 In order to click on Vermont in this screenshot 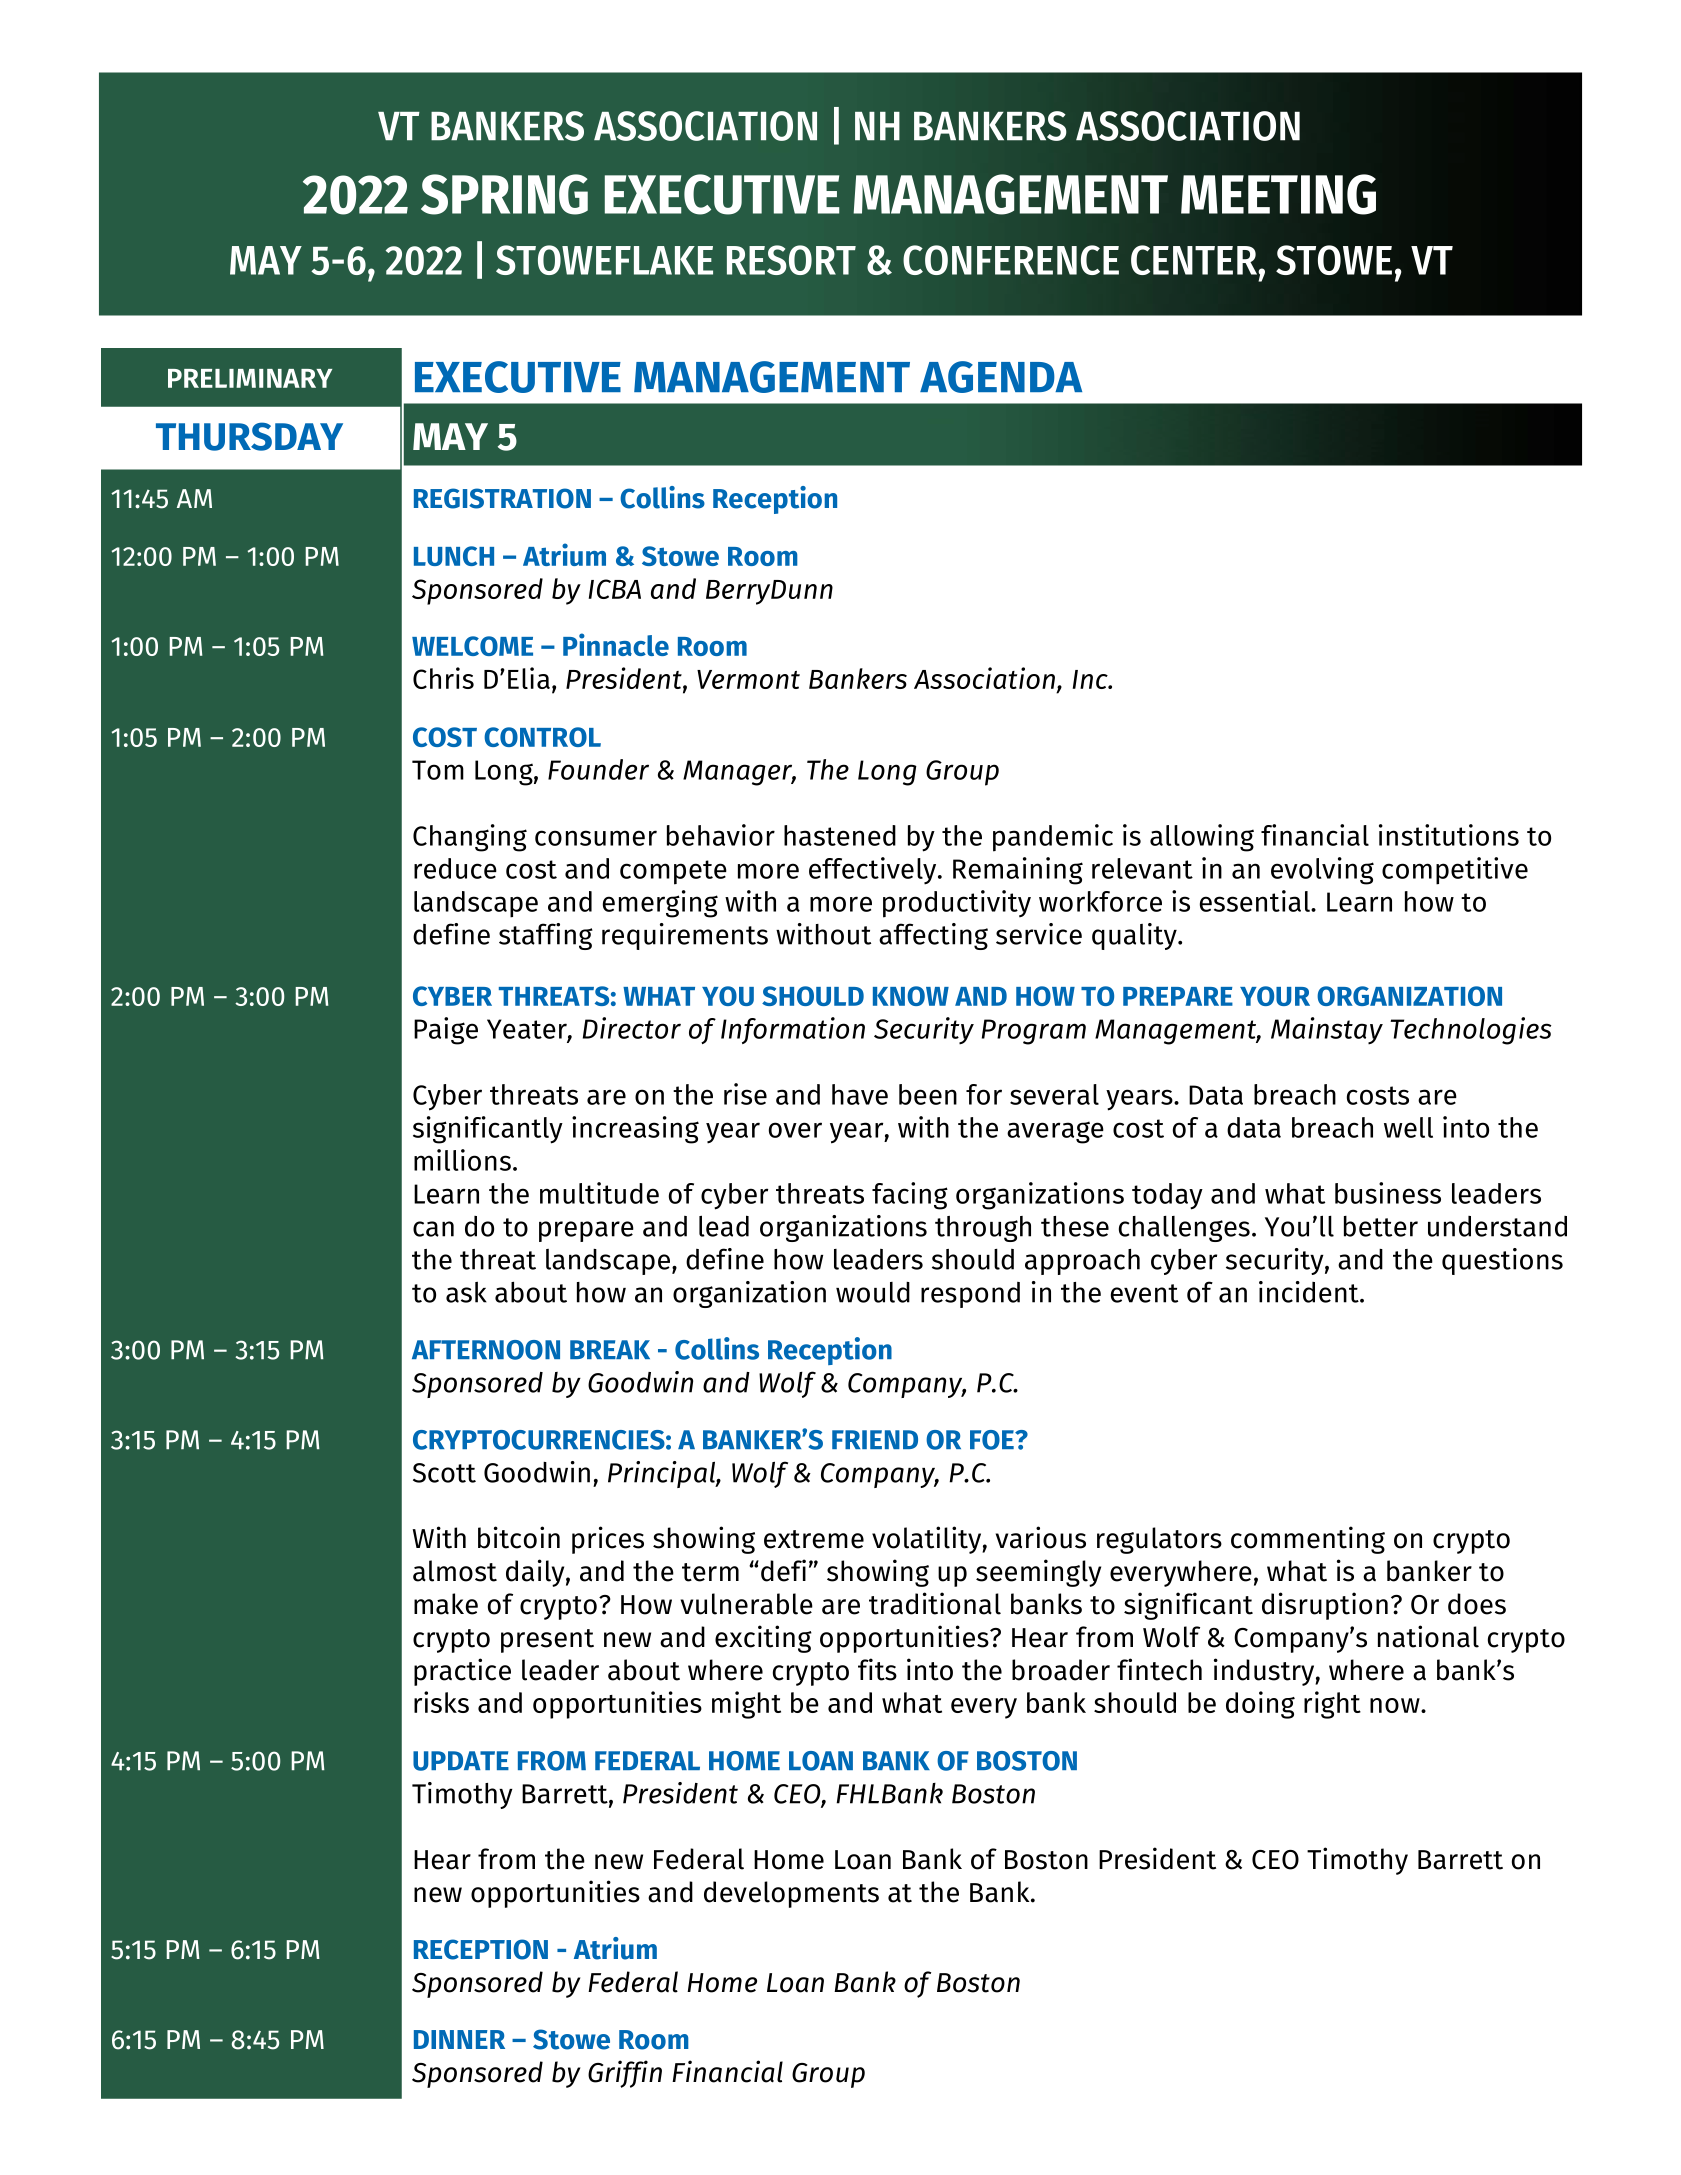, I will do `click(748, 679)`.
